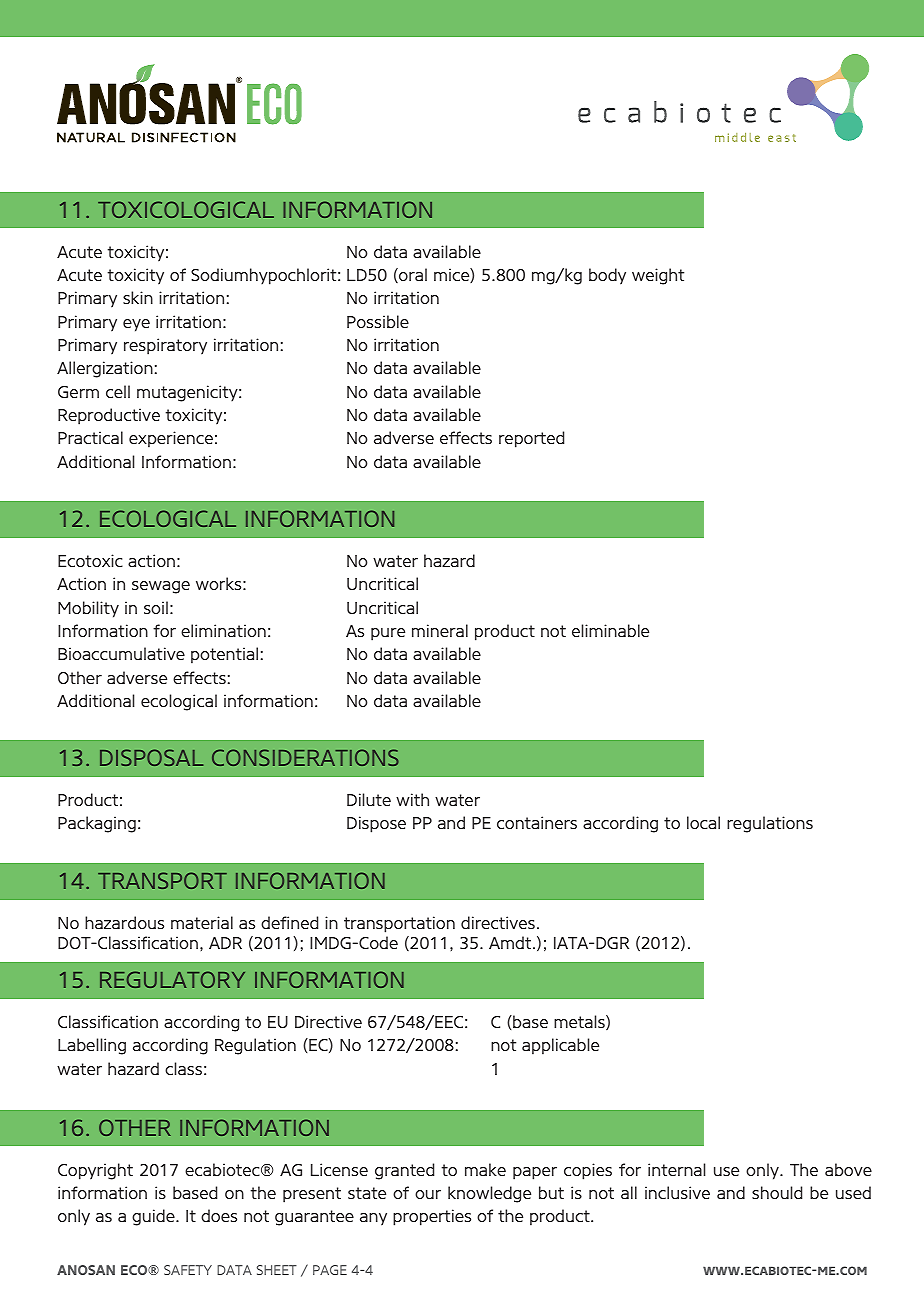 This page has height=1308, width=924. I want to click on applicable, so click(560, 1046).
